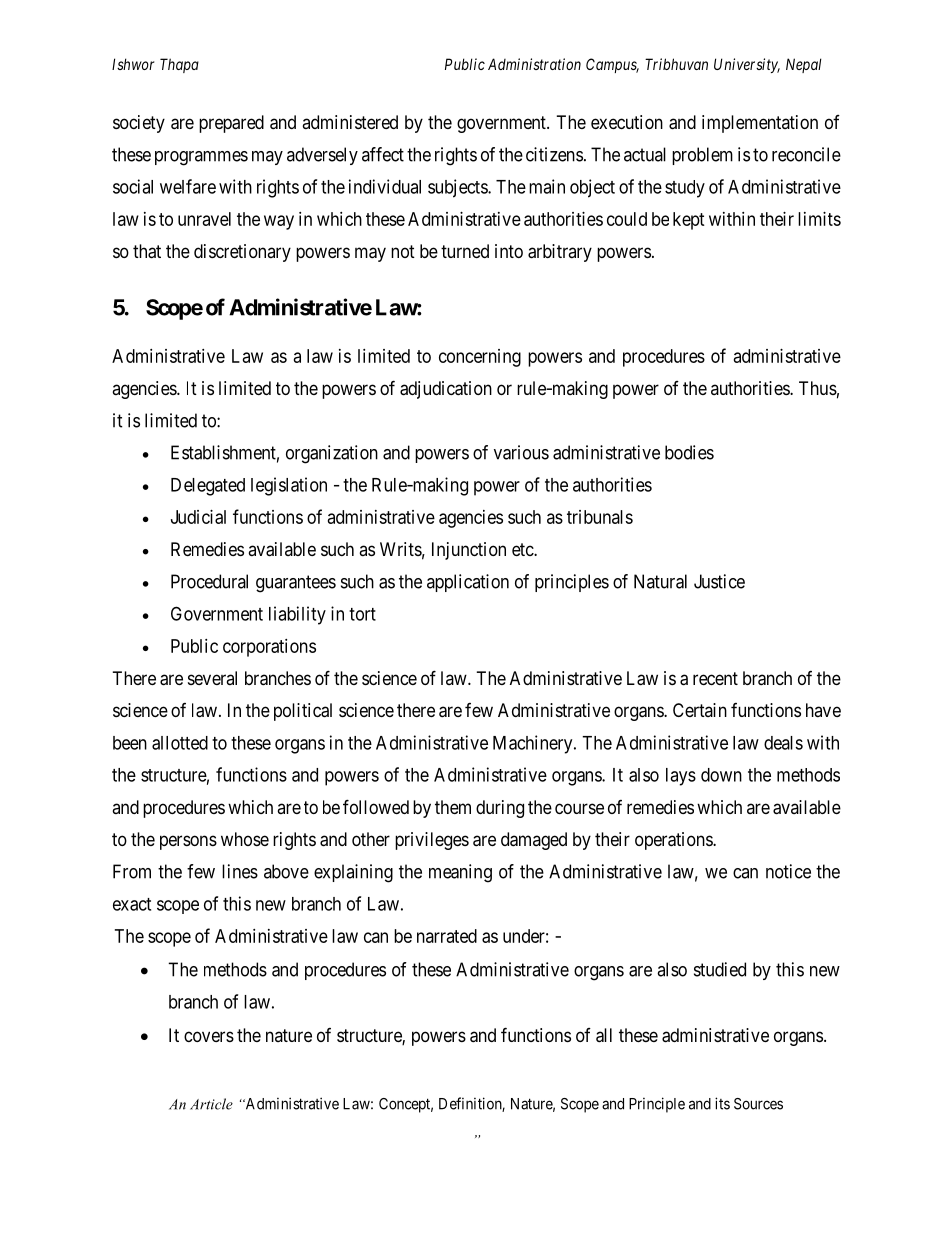 This screenshot has height=1233, width=952. I want to click on Article, so click(211, 1104).
